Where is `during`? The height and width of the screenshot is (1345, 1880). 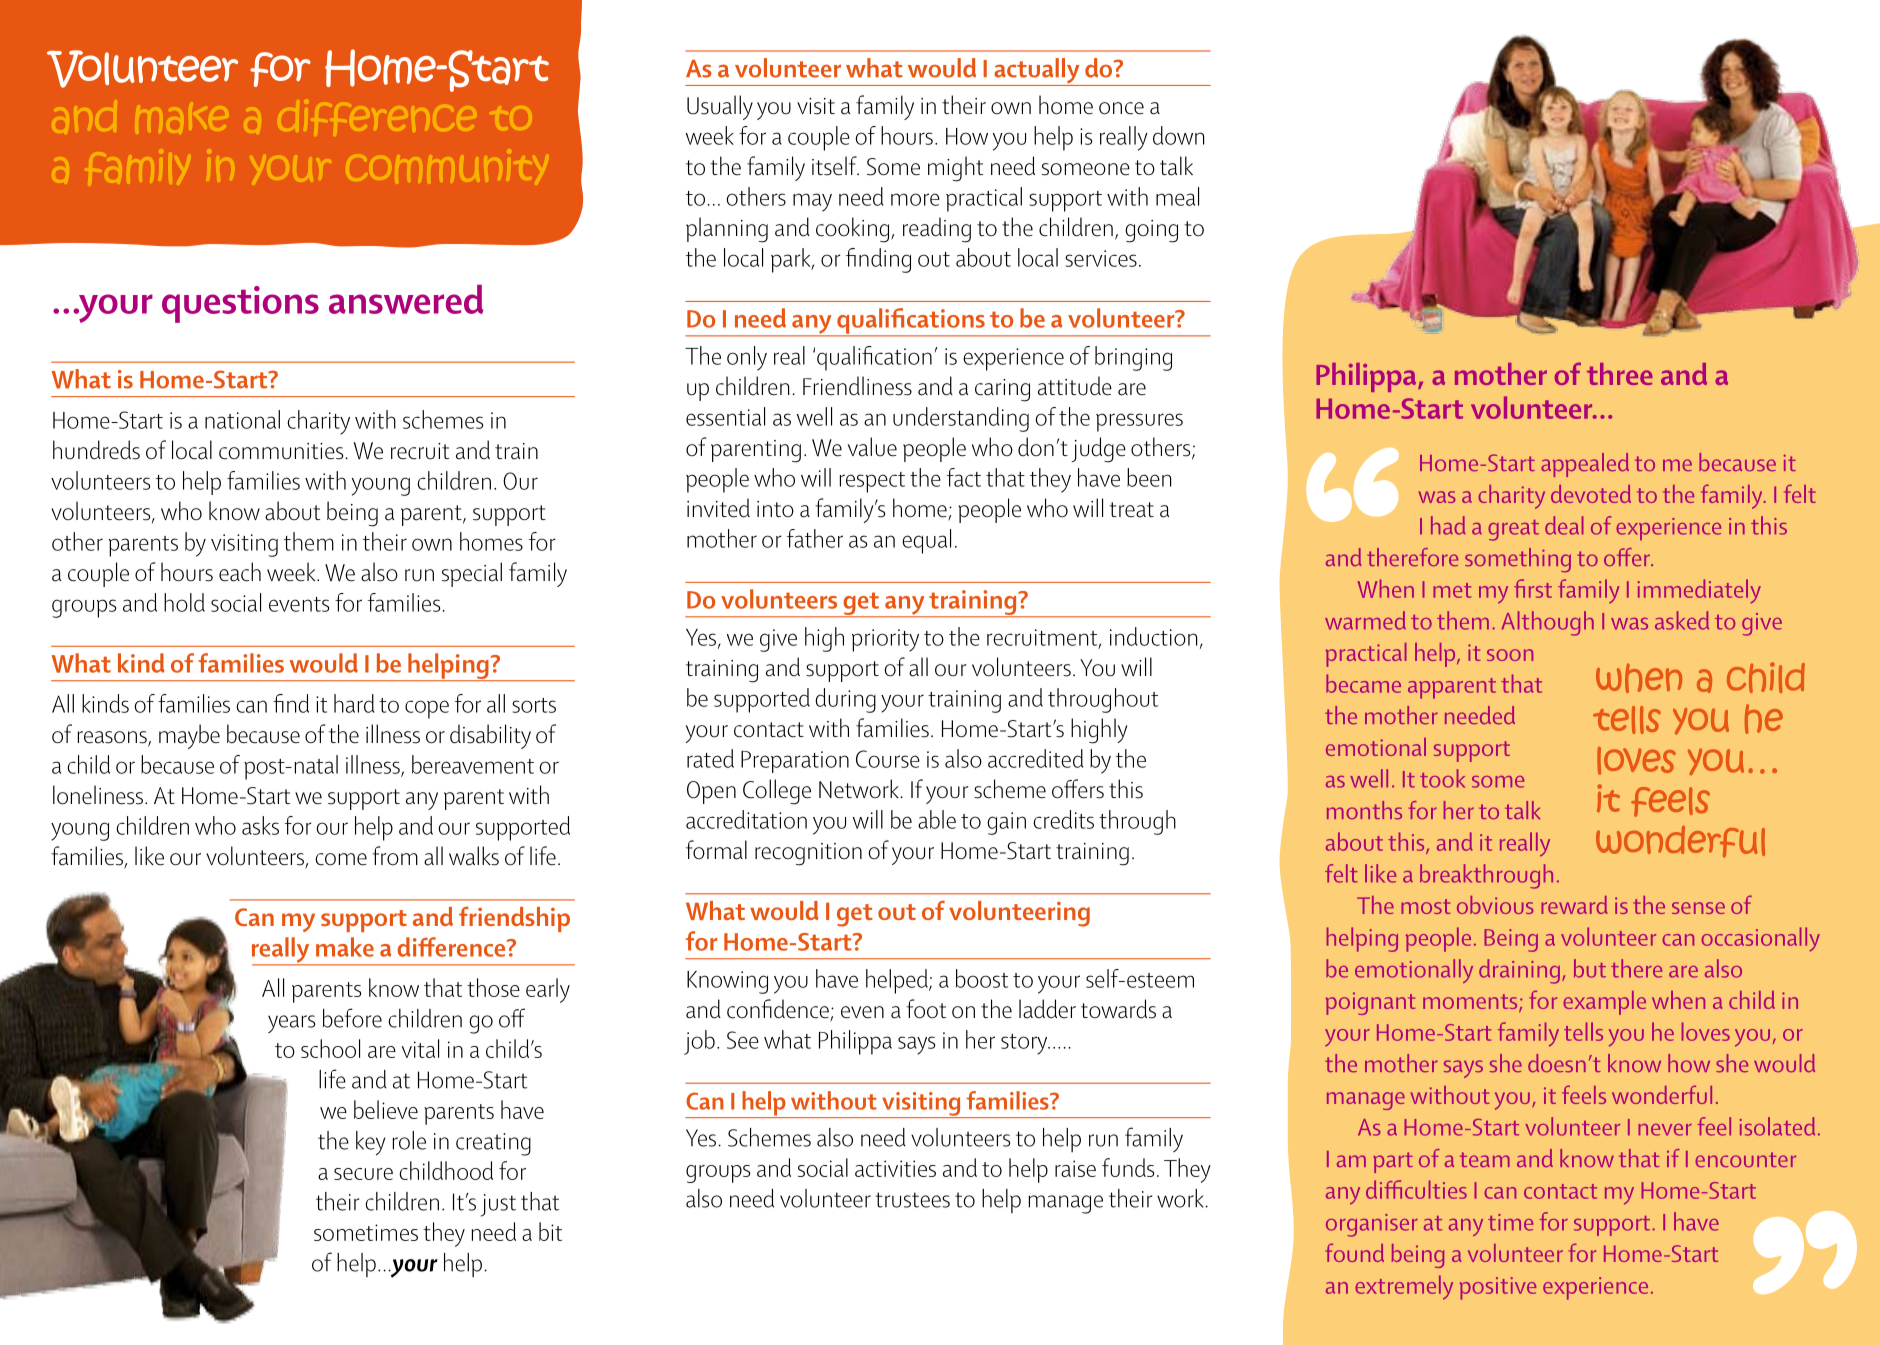
during is located at coordinates (845, 700).
